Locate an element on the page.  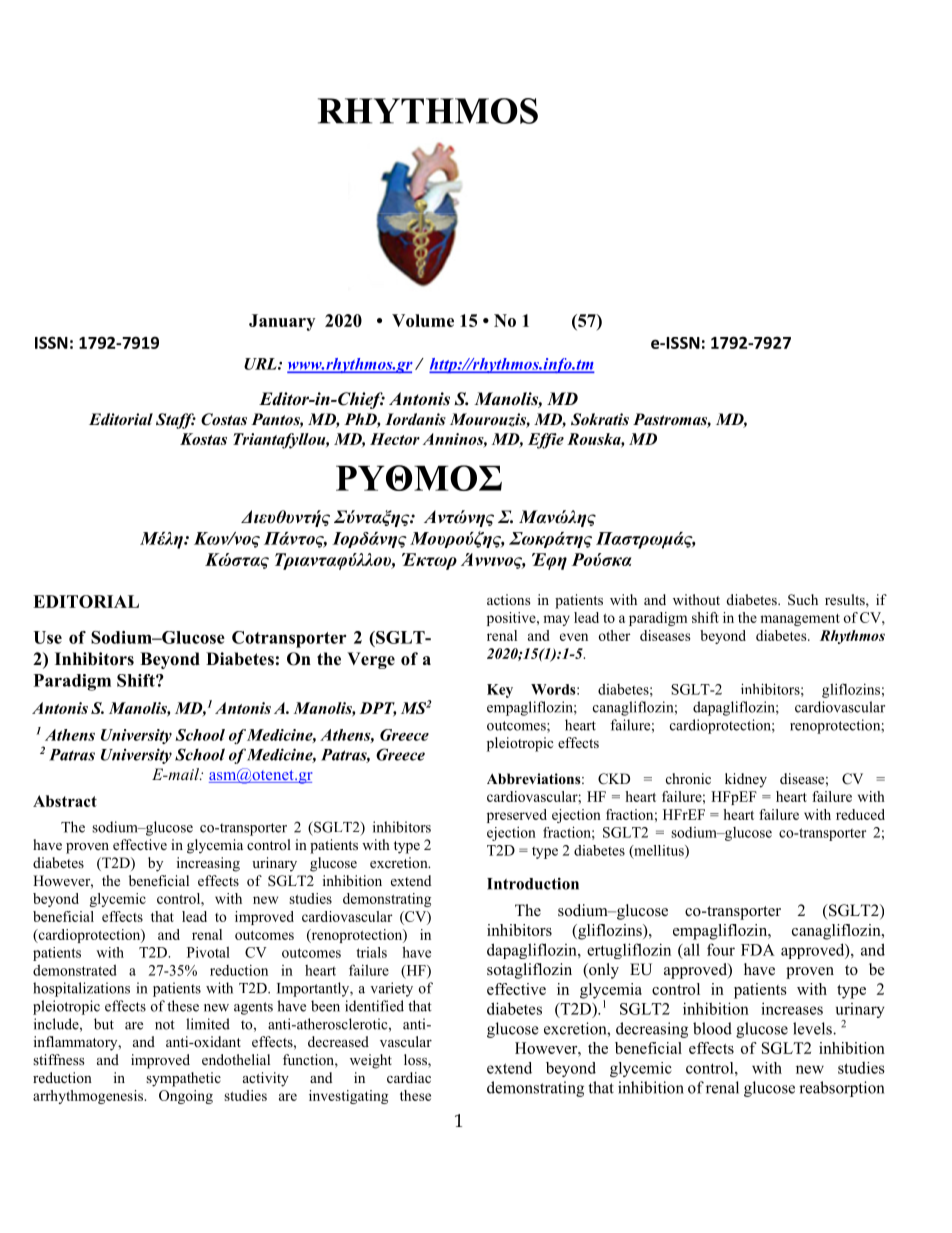
January is located at coordinates (282, 322).
